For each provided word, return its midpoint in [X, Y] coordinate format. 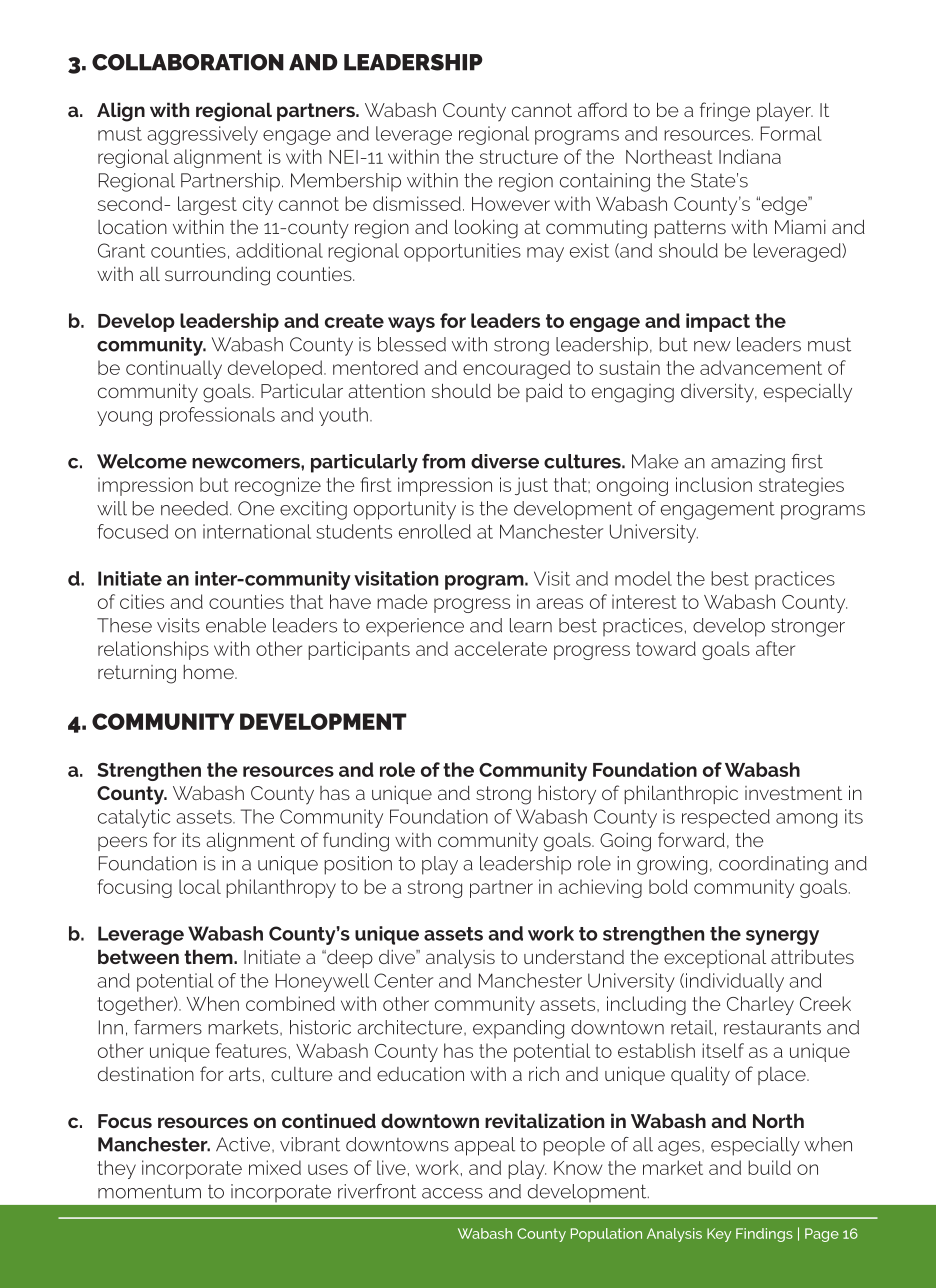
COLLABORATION [188, 62]
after [775, 648]
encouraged [516, 369]
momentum [149, 1191]
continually [174, 369]
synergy [782, 937]
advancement [761, 367]
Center [403, 980]
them [209, 956]
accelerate [500, 648]
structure [519, 157]
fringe [725, 112]
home [209, 672]
